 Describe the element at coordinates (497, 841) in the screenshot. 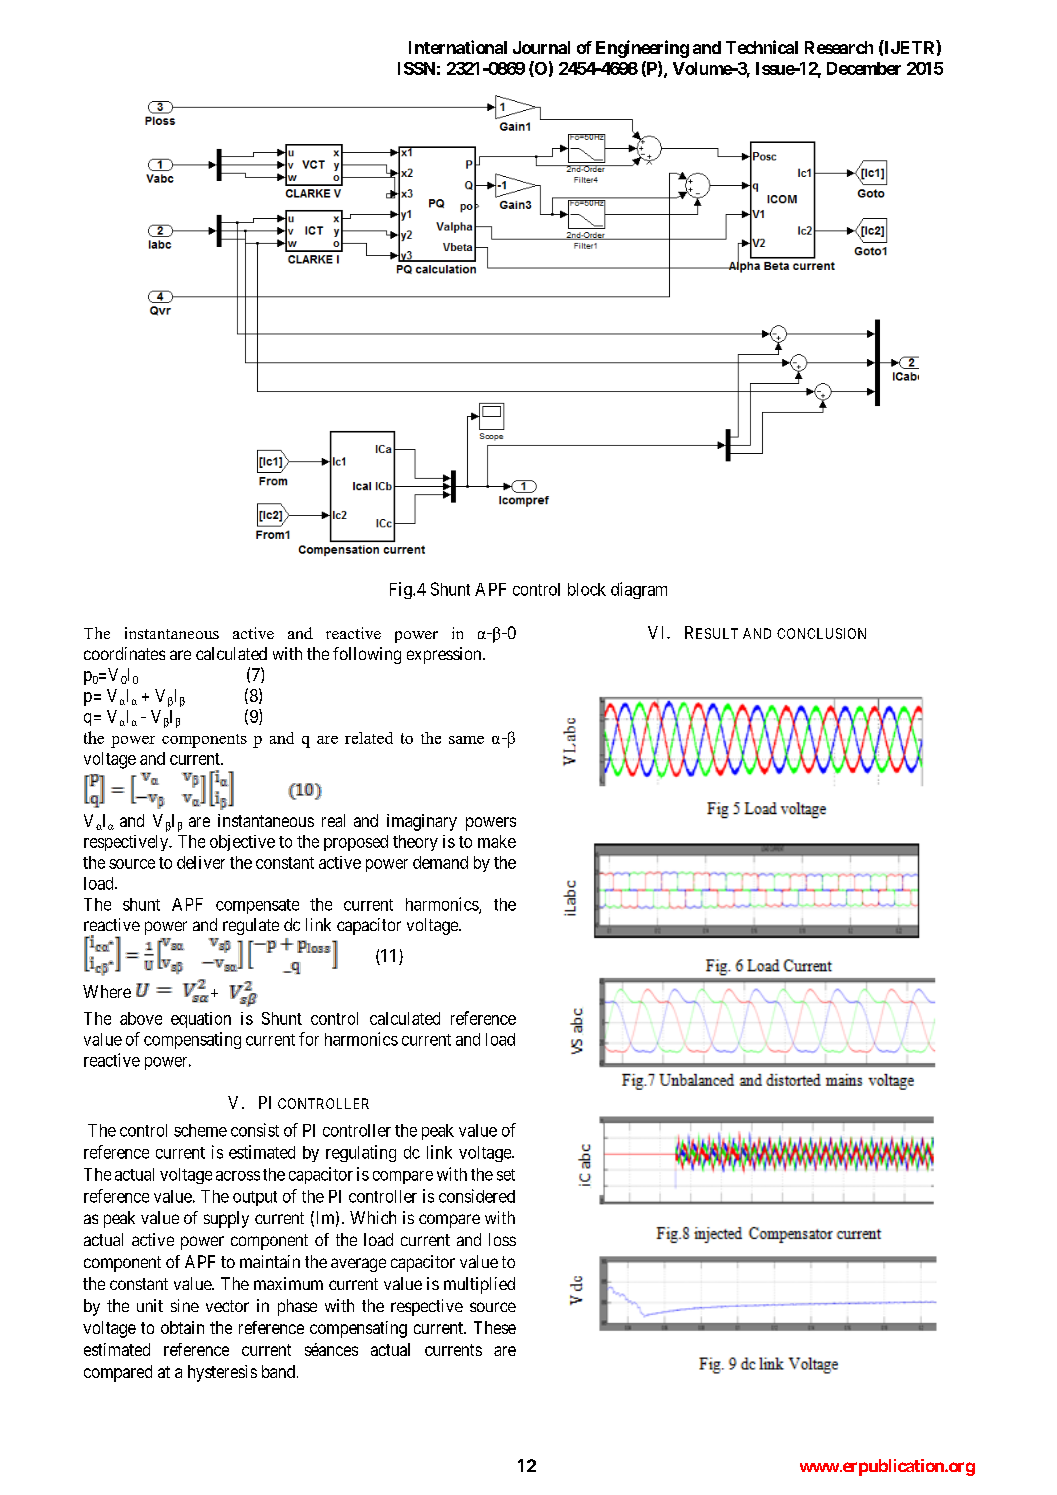

I see `make` at that location.
